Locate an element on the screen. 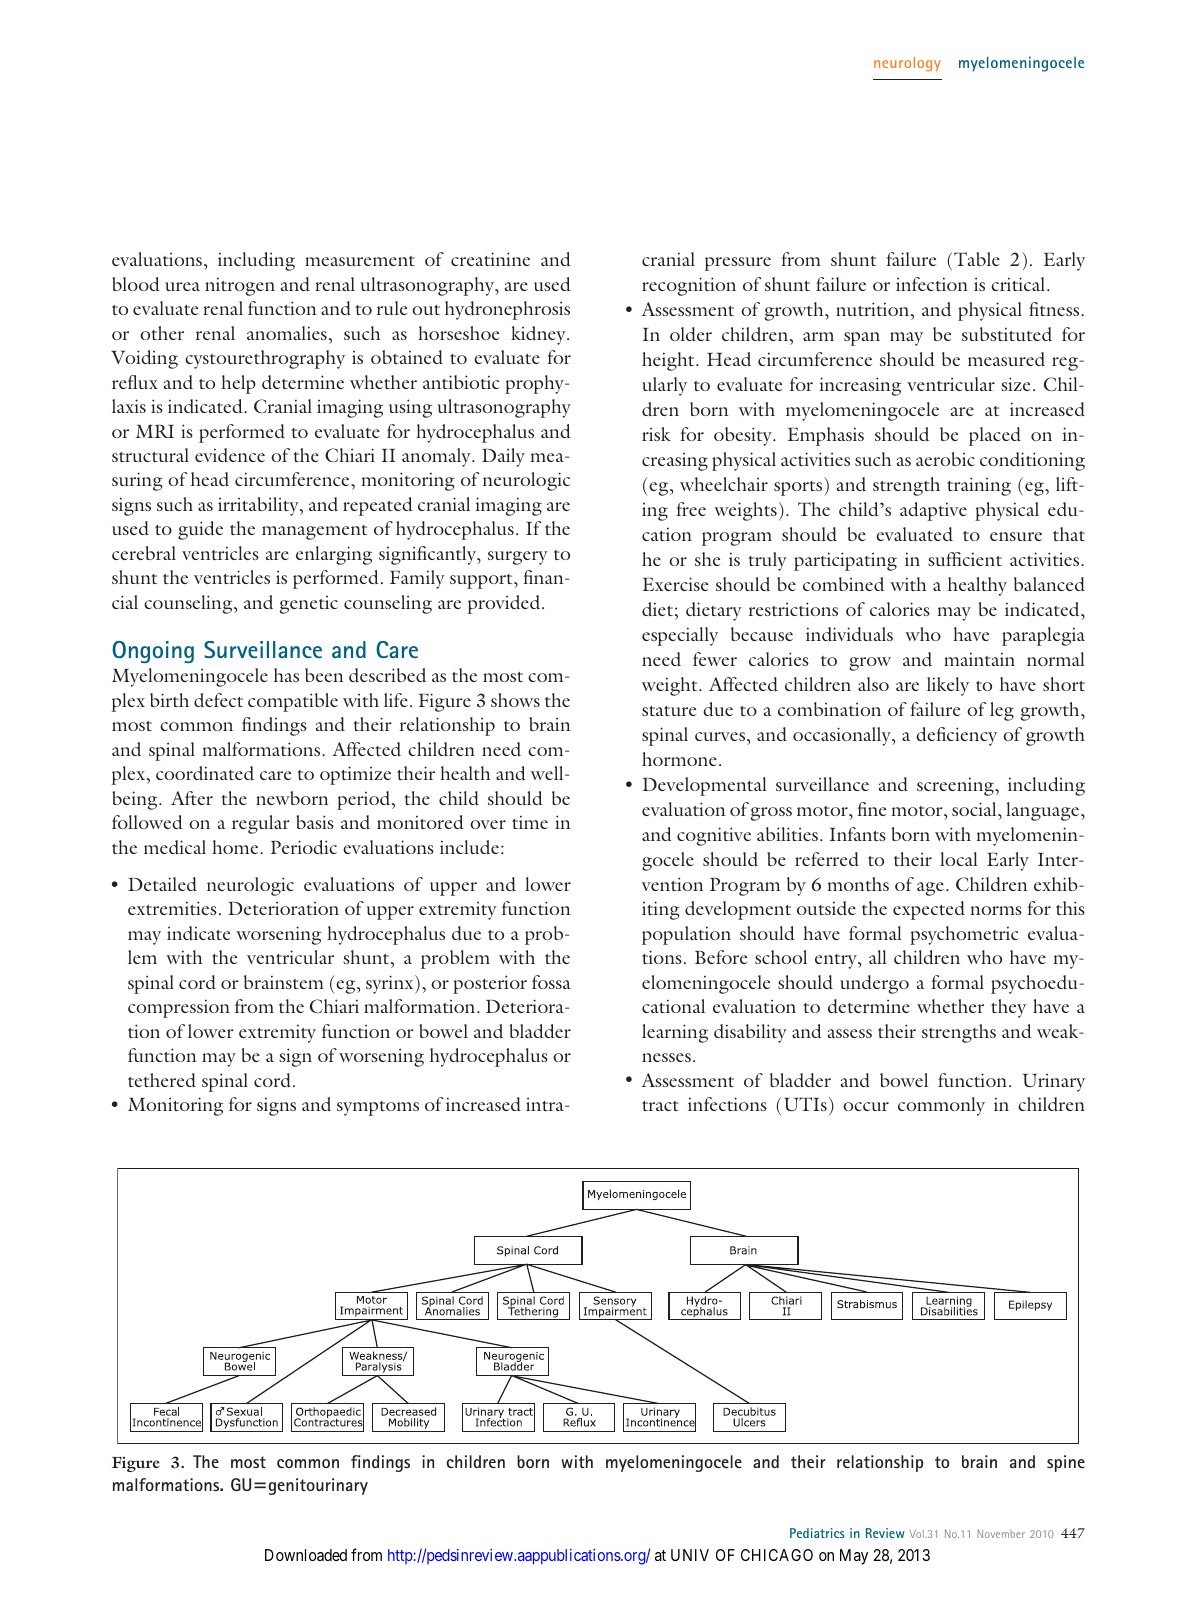 The width and height of the screenshot is (1194, 1598). Exercise is located at coordinates (675, 584).
